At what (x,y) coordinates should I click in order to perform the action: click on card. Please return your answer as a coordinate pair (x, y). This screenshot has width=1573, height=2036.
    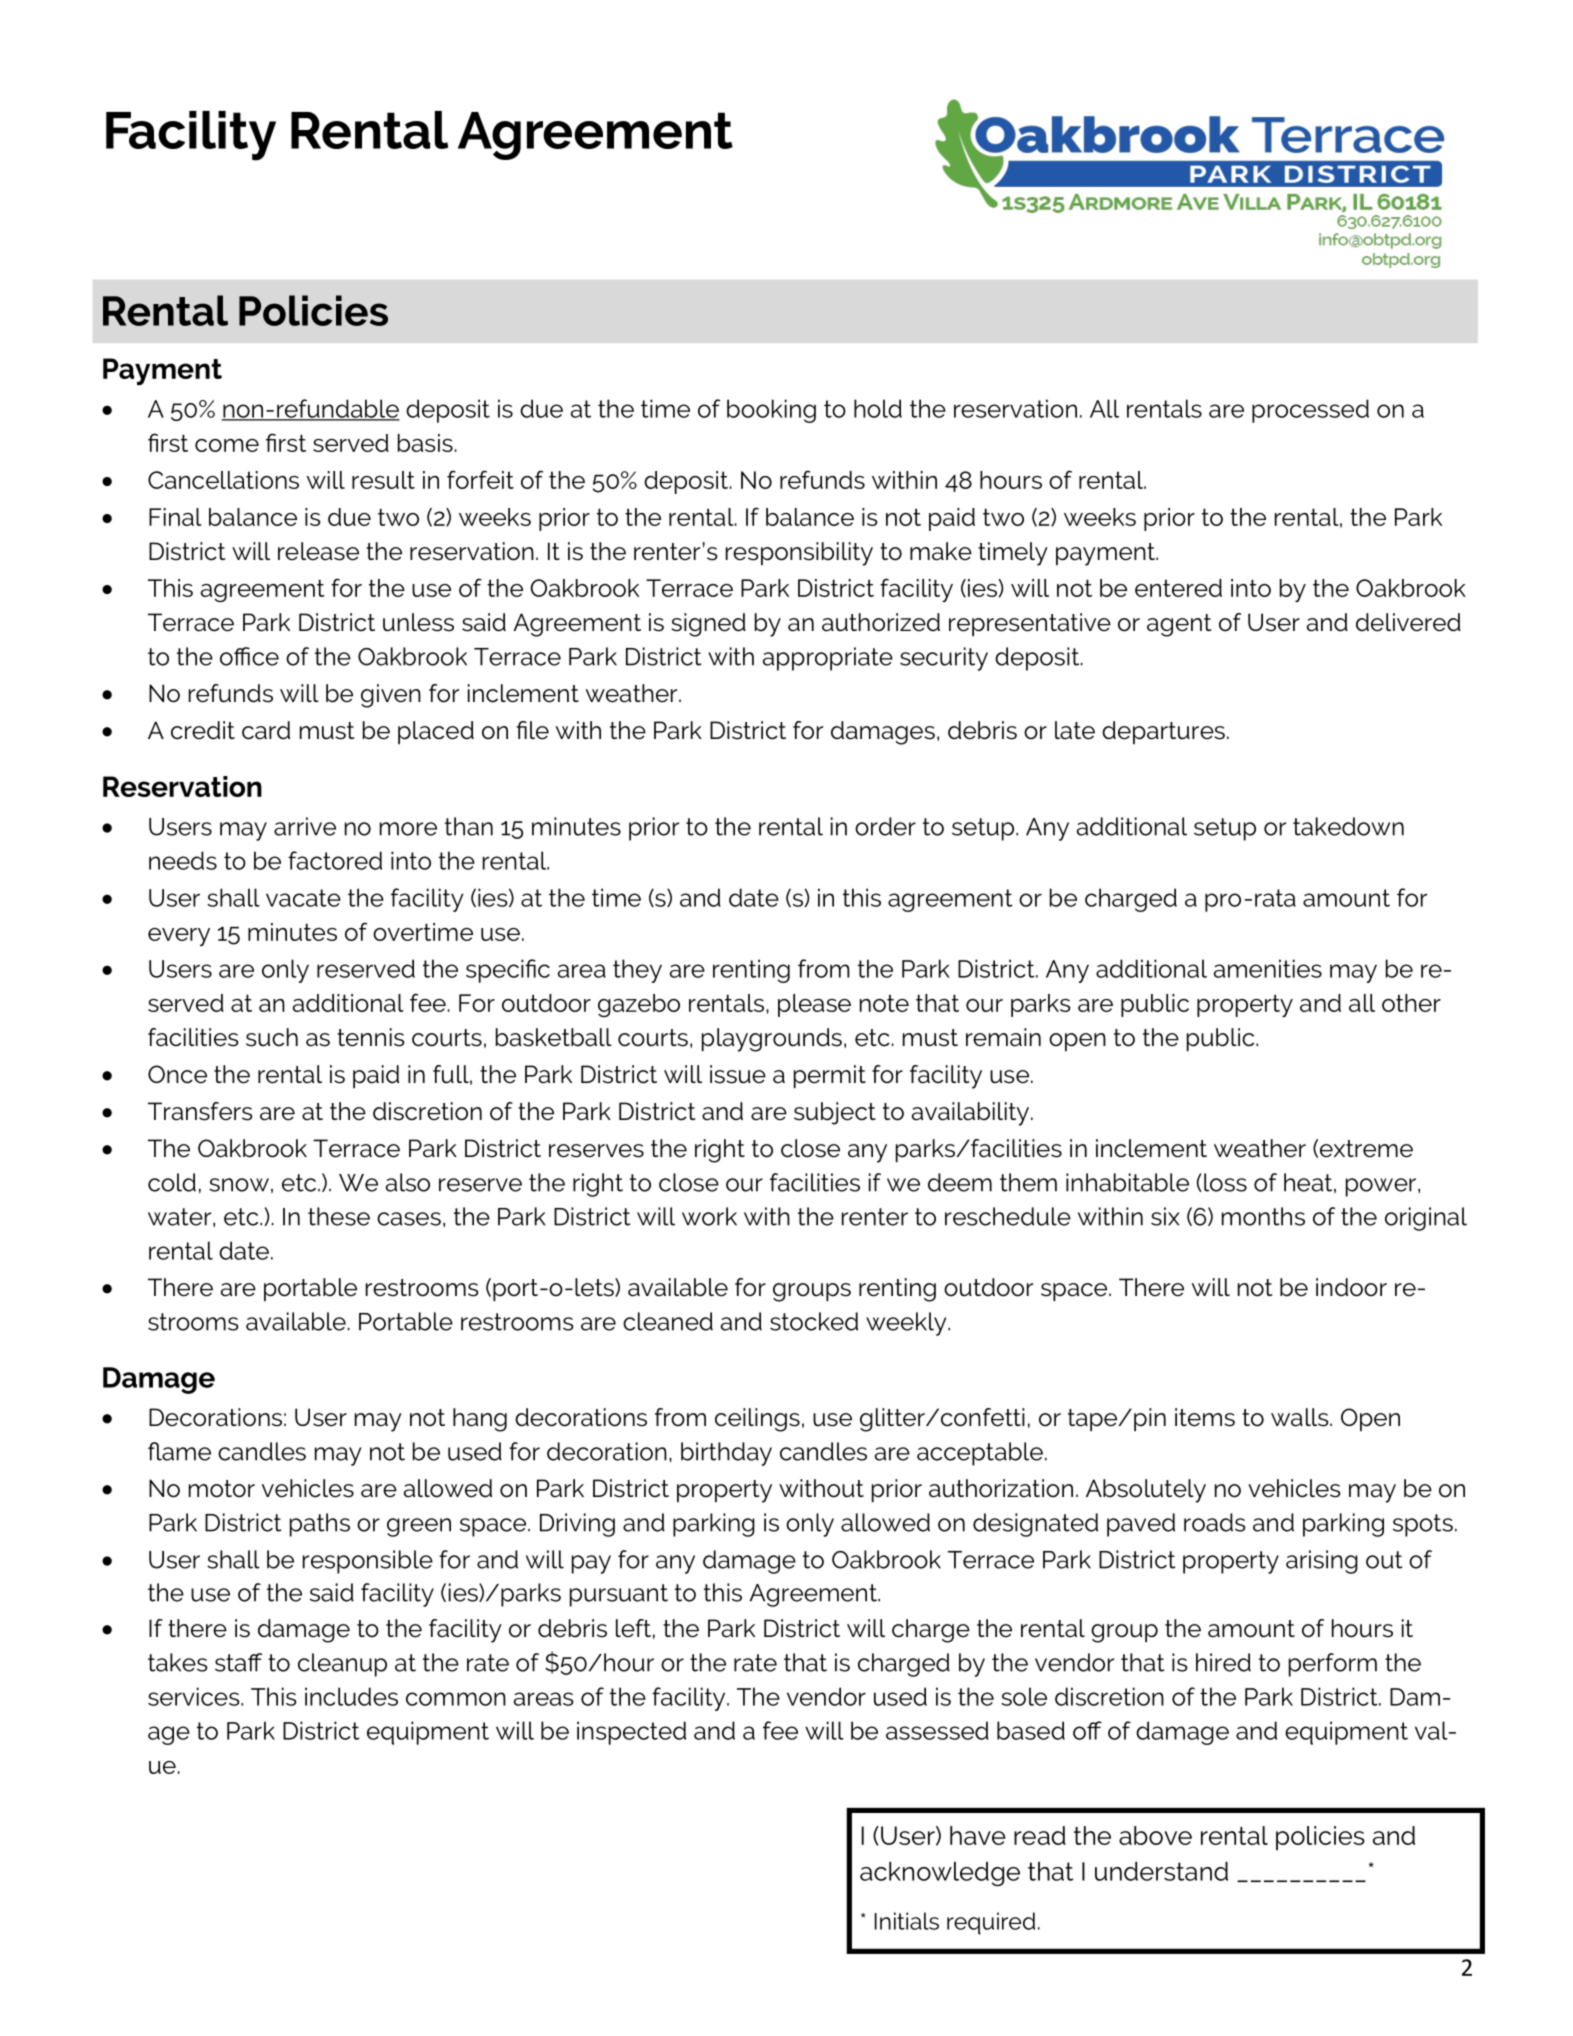
    Looking at the image, I should click on (266, 730).
